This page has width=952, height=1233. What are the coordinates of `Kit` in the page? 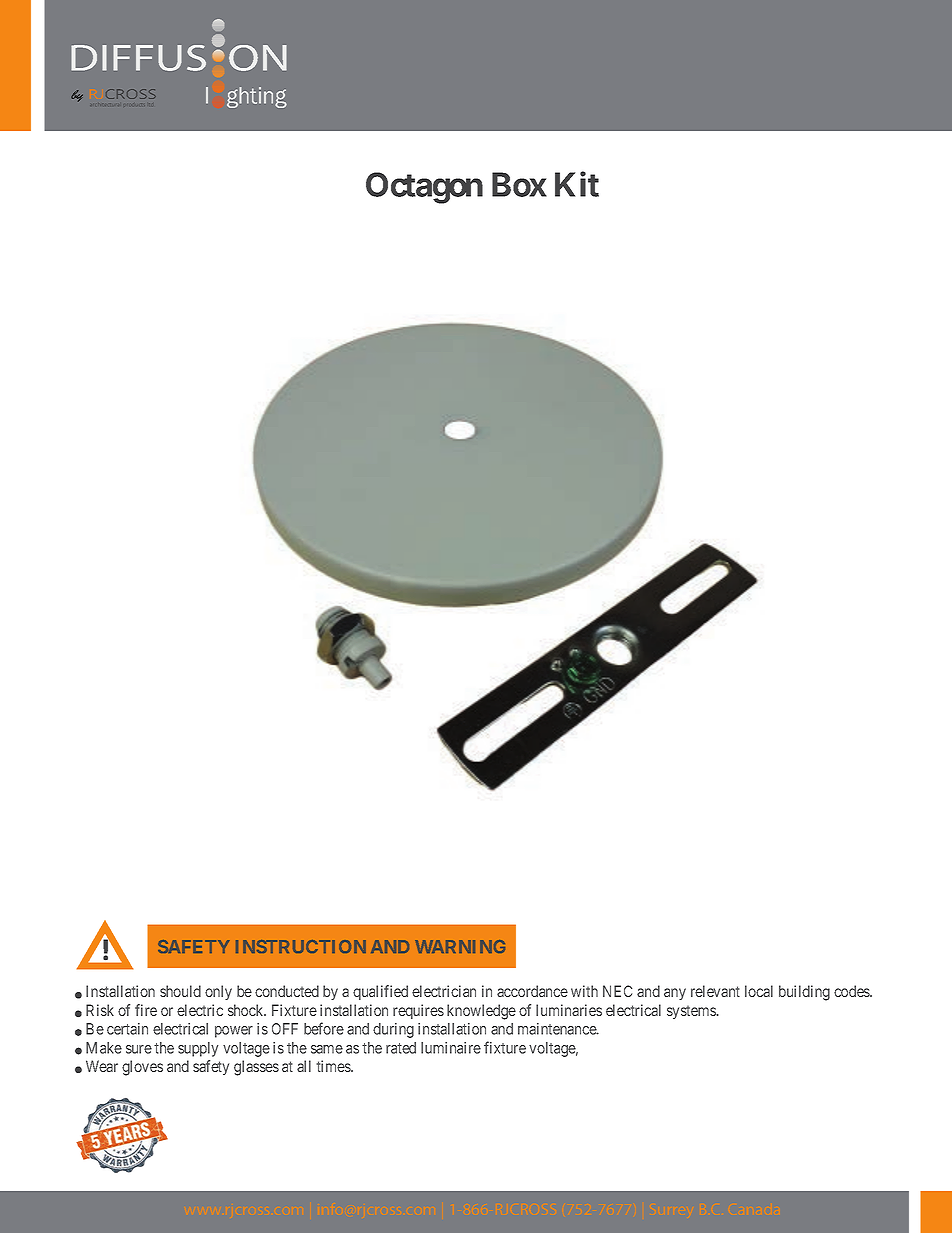 It's located at (577, 184).
